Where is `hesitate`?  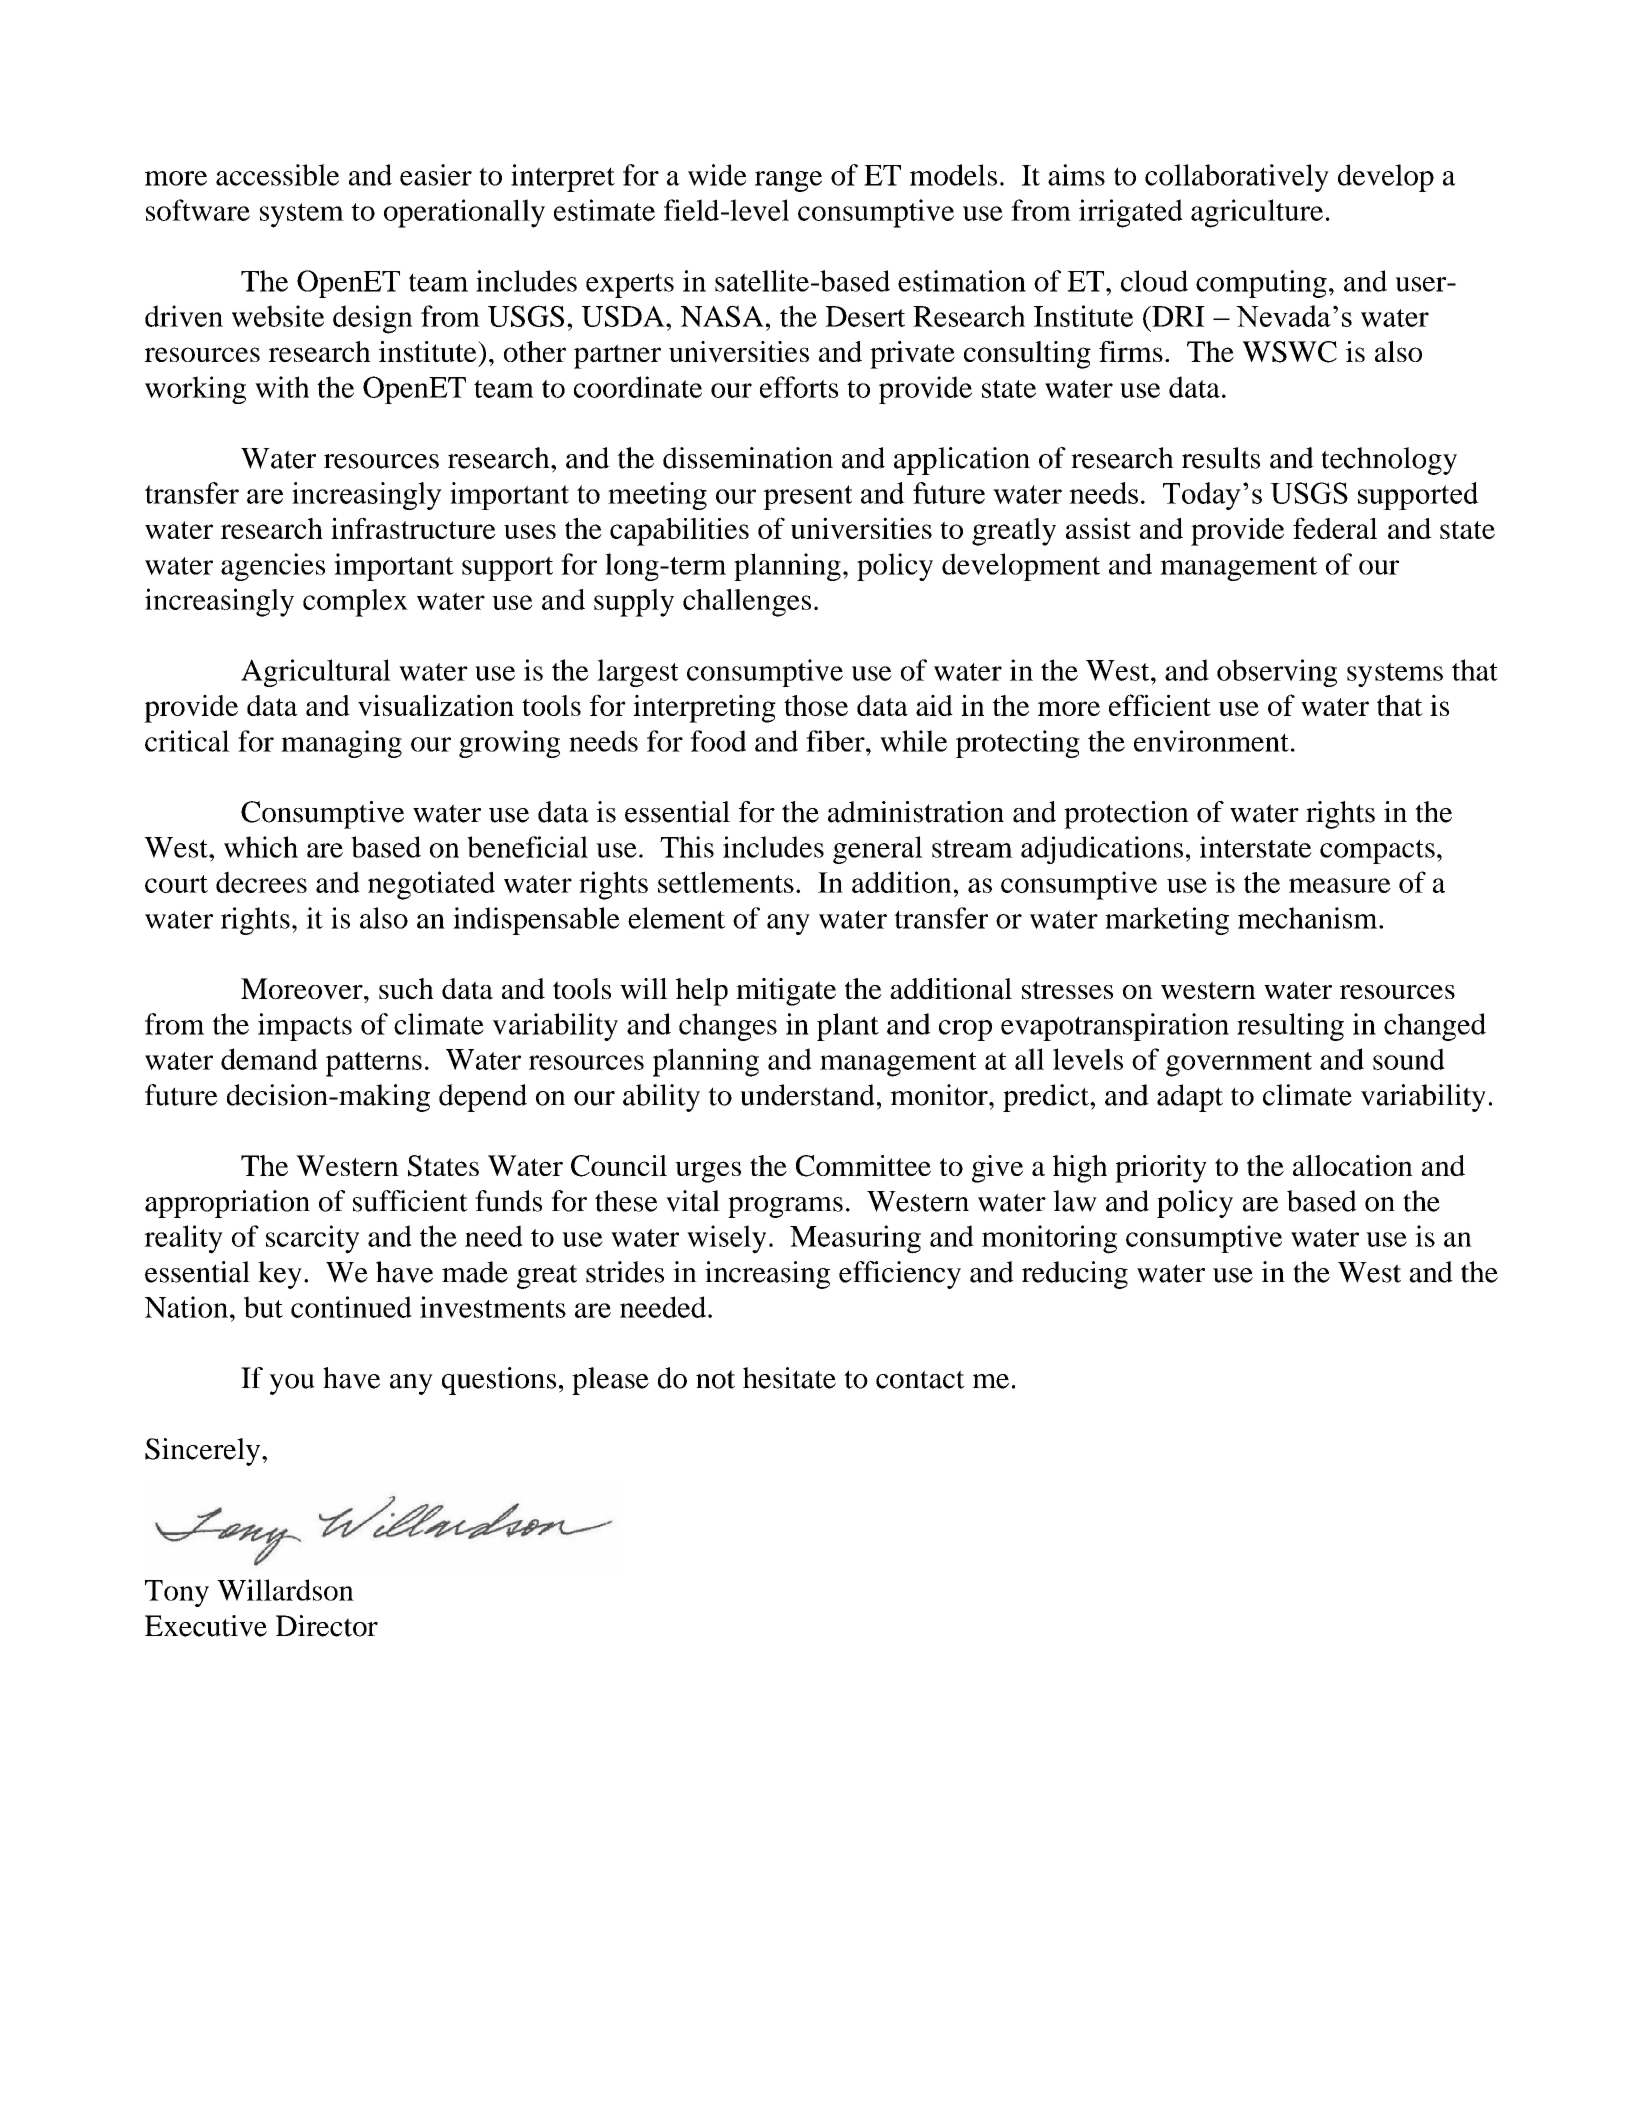 hesitate is located at coordinates (789, 1378).
